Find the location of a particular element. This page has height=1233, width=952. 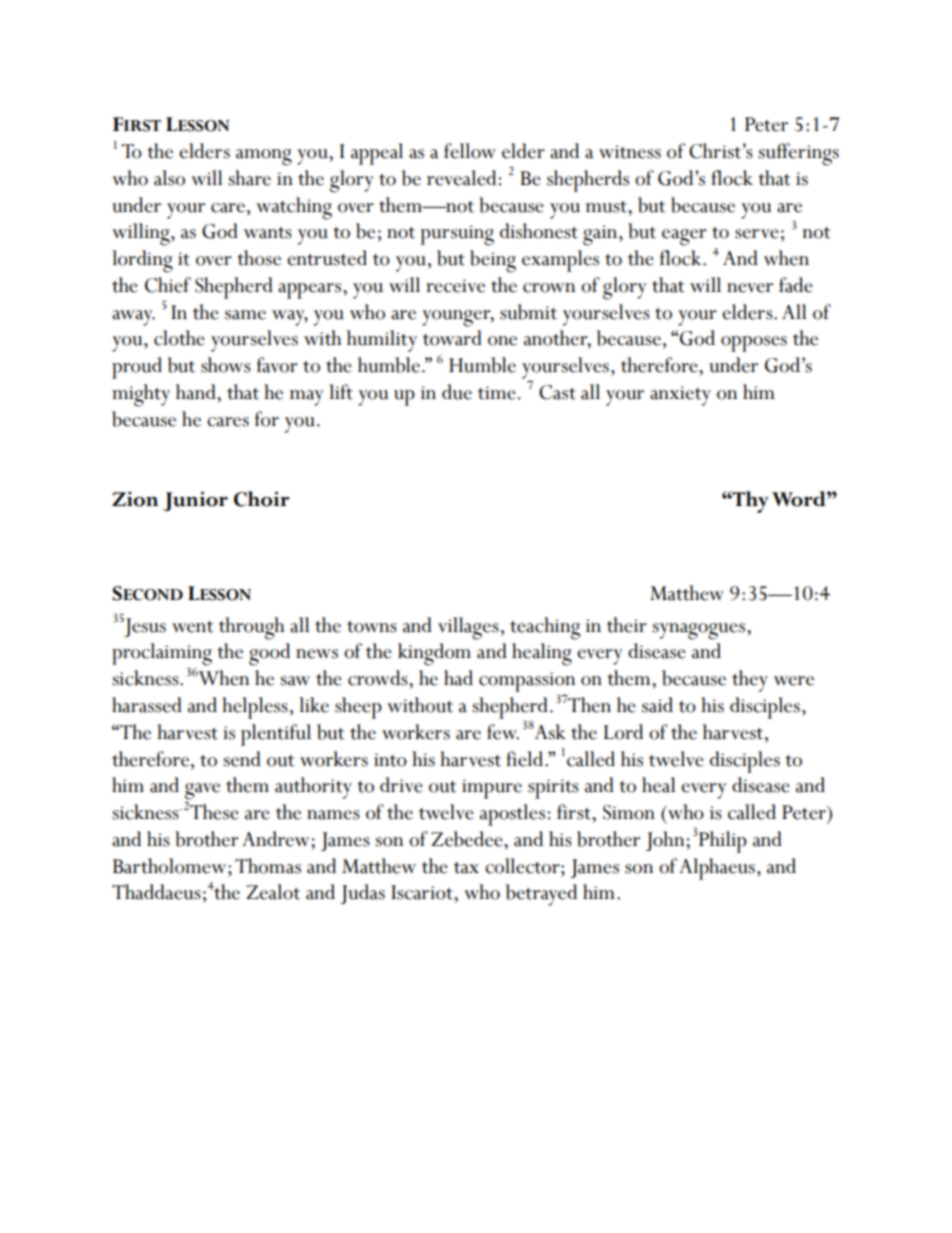

synagogues is located at coordinates (698, 631).
